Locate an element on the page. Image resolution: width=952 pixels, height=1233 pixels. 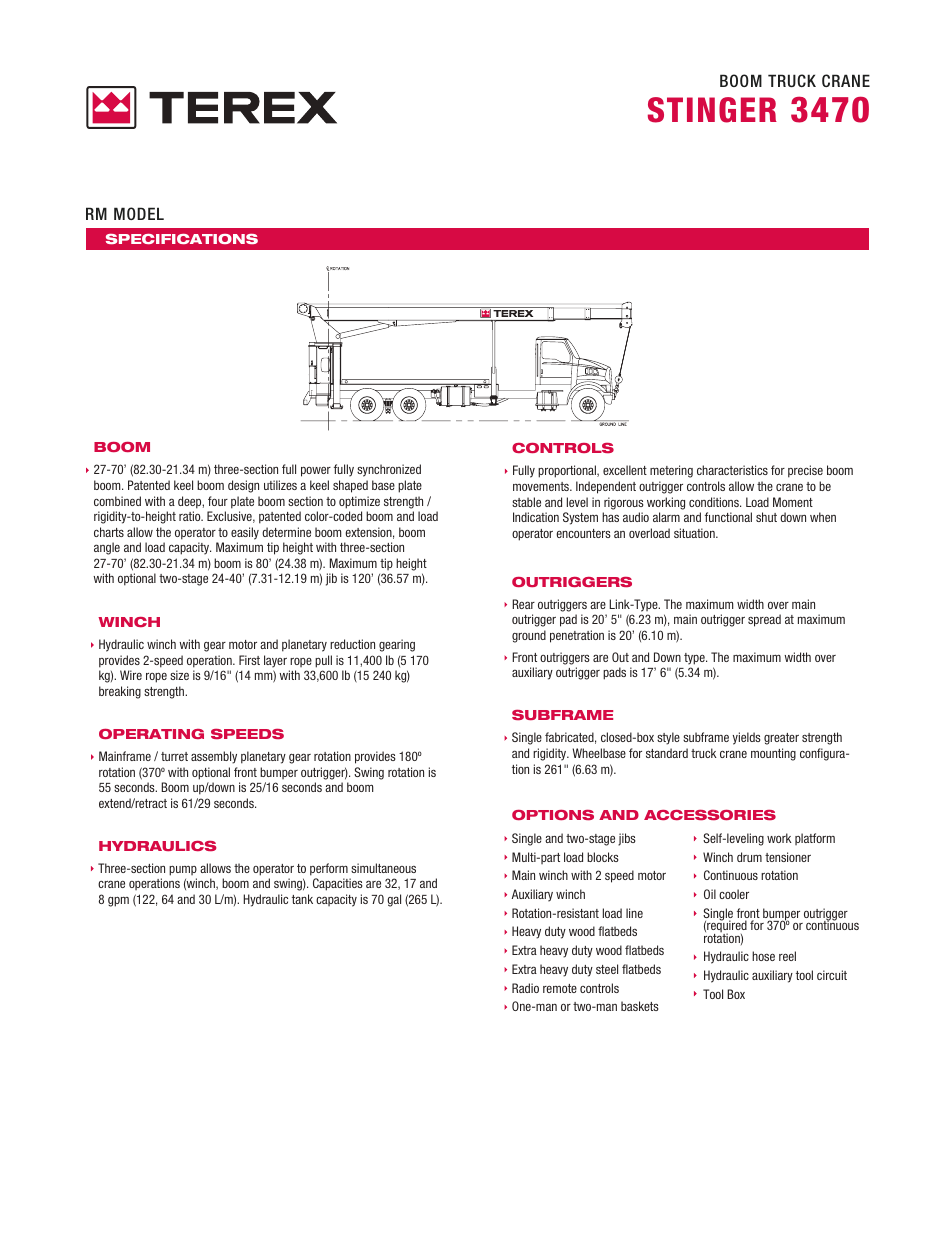
easily is located at coordinates (245, 533).
